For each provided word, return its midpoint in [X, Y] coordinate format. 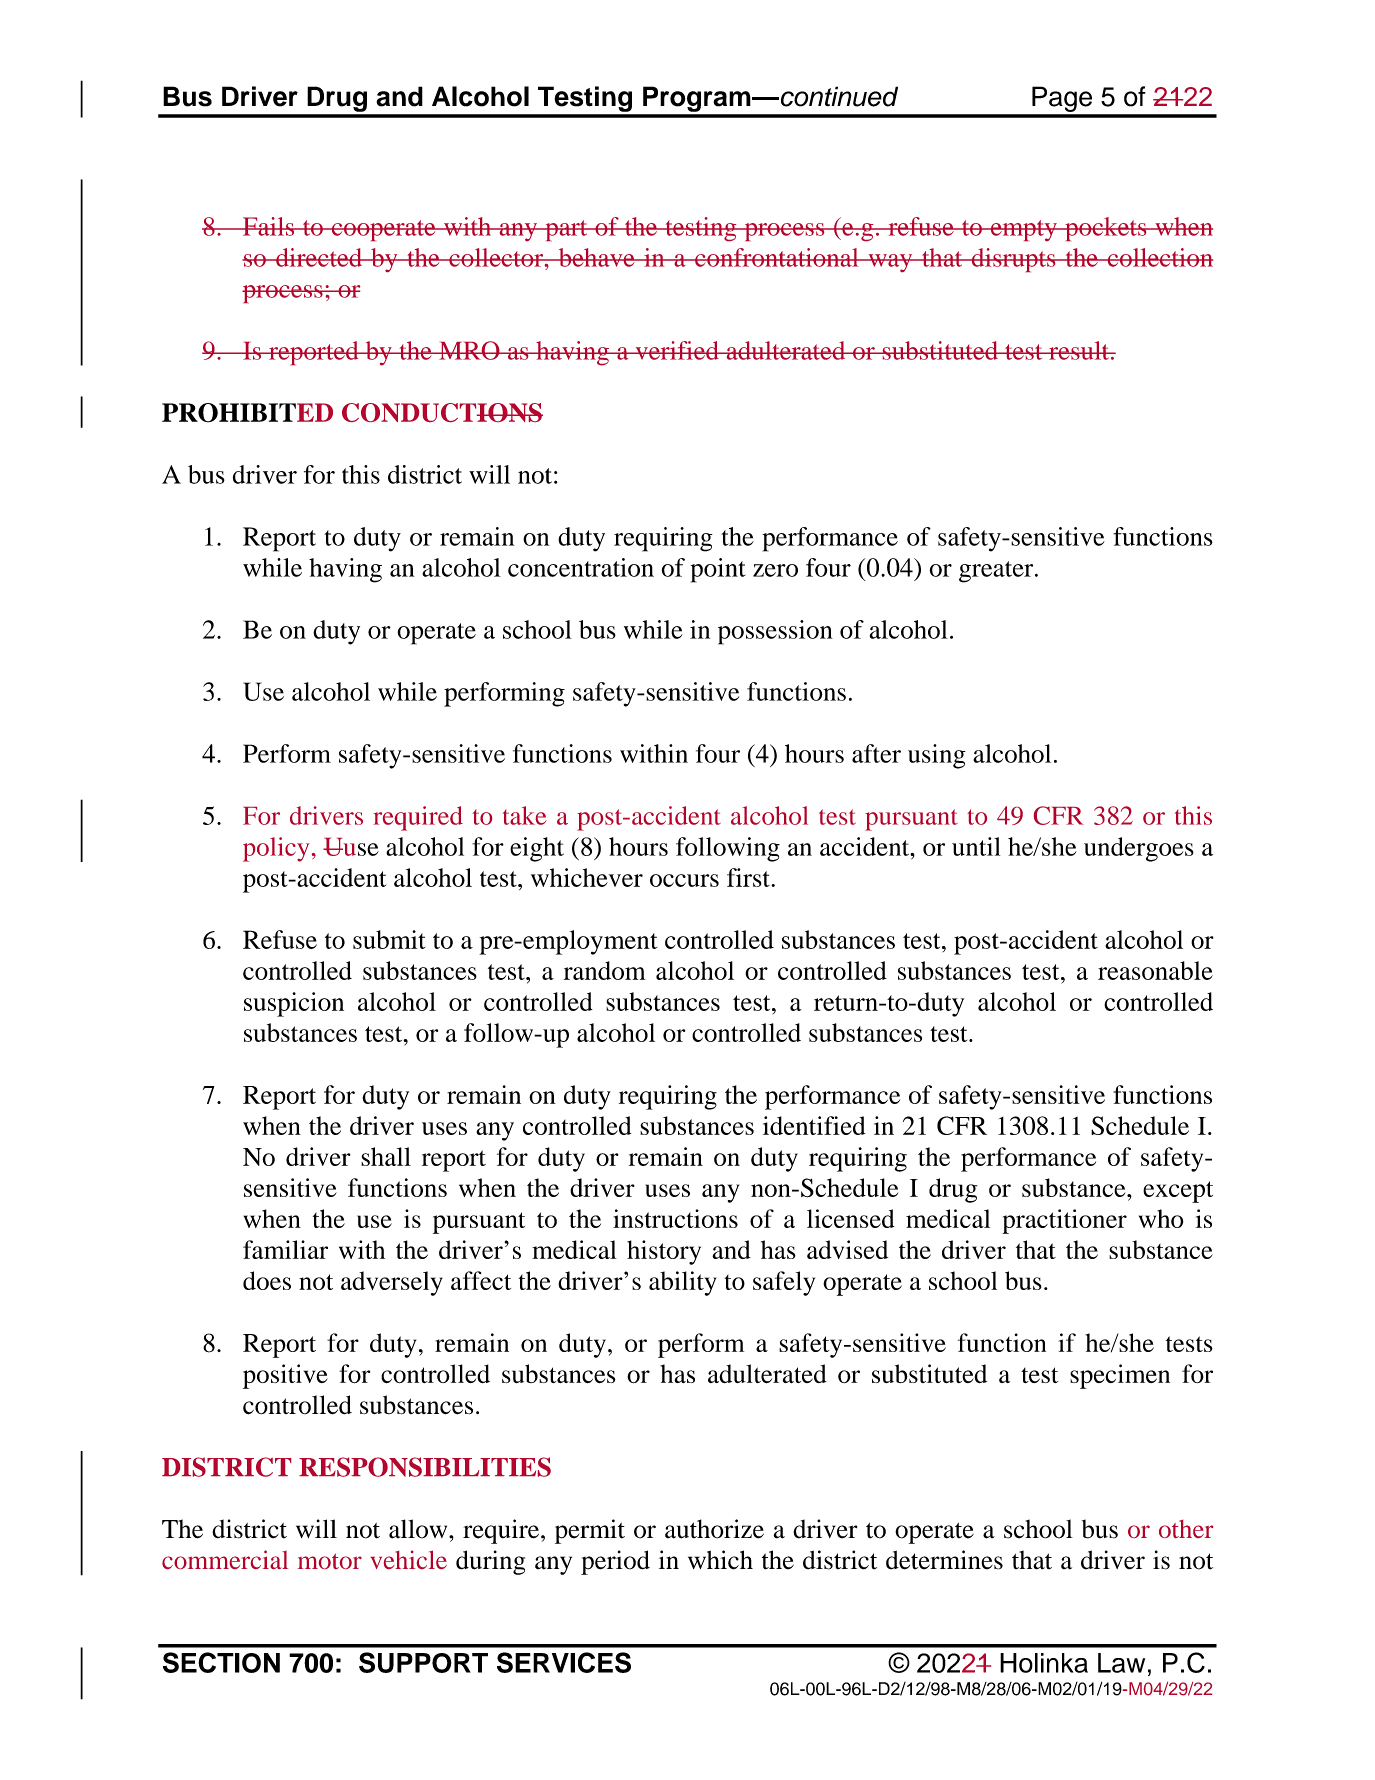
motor [330, 1561]
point [718, 570]
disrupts [1013, 260]
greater [997, 572]
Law [1121, 1663]
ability [682, 1283]
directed [319, 257]
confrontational [777, 257]
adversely [392, 1283]
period [615, 1562]
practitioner [1064, 1221]
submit [389, 939]
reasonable [1155, 970]
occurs [684, 880]
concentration [581, 567]
